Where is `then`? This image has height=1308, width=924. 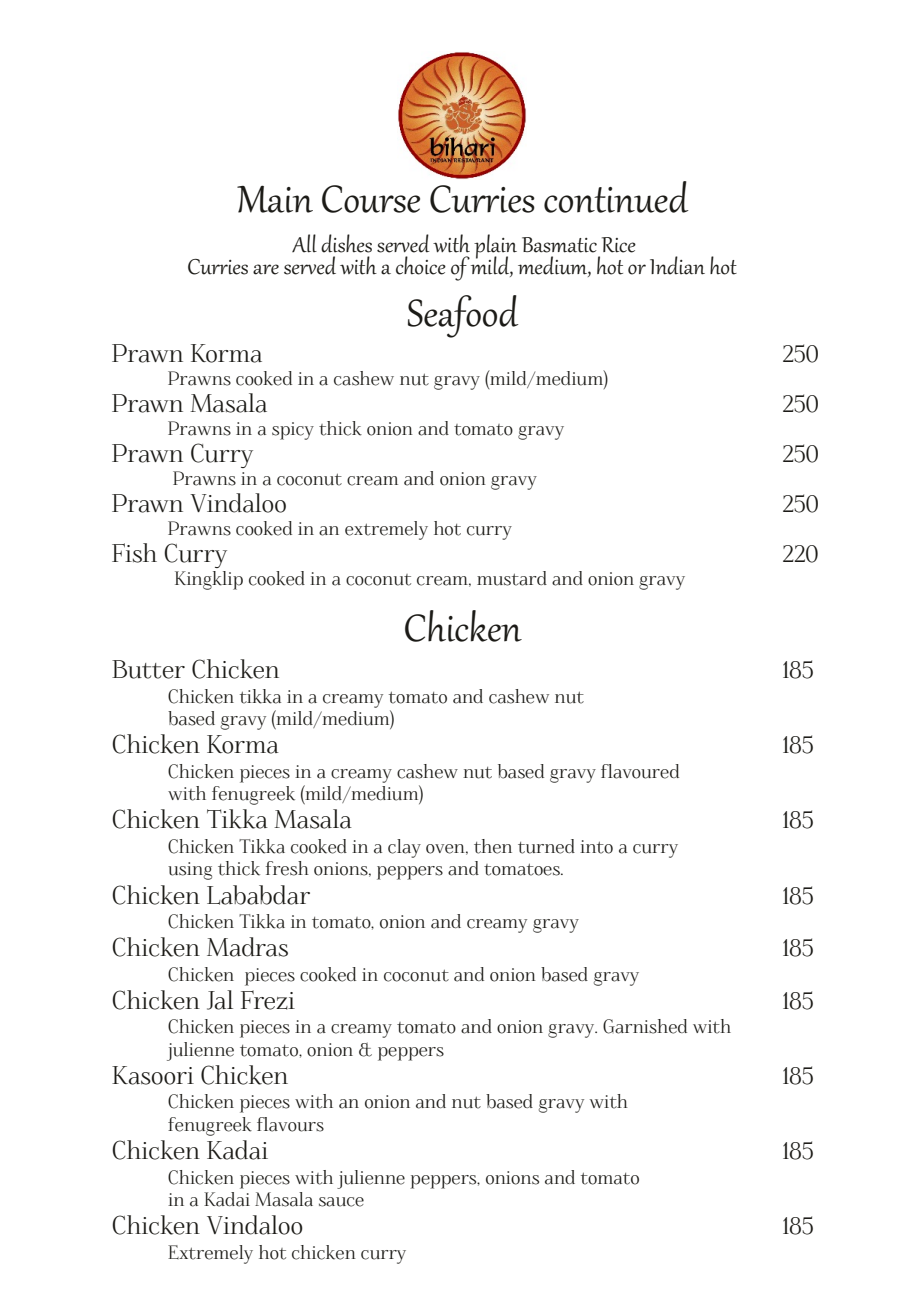 then is located at coordinates (493, 846).
